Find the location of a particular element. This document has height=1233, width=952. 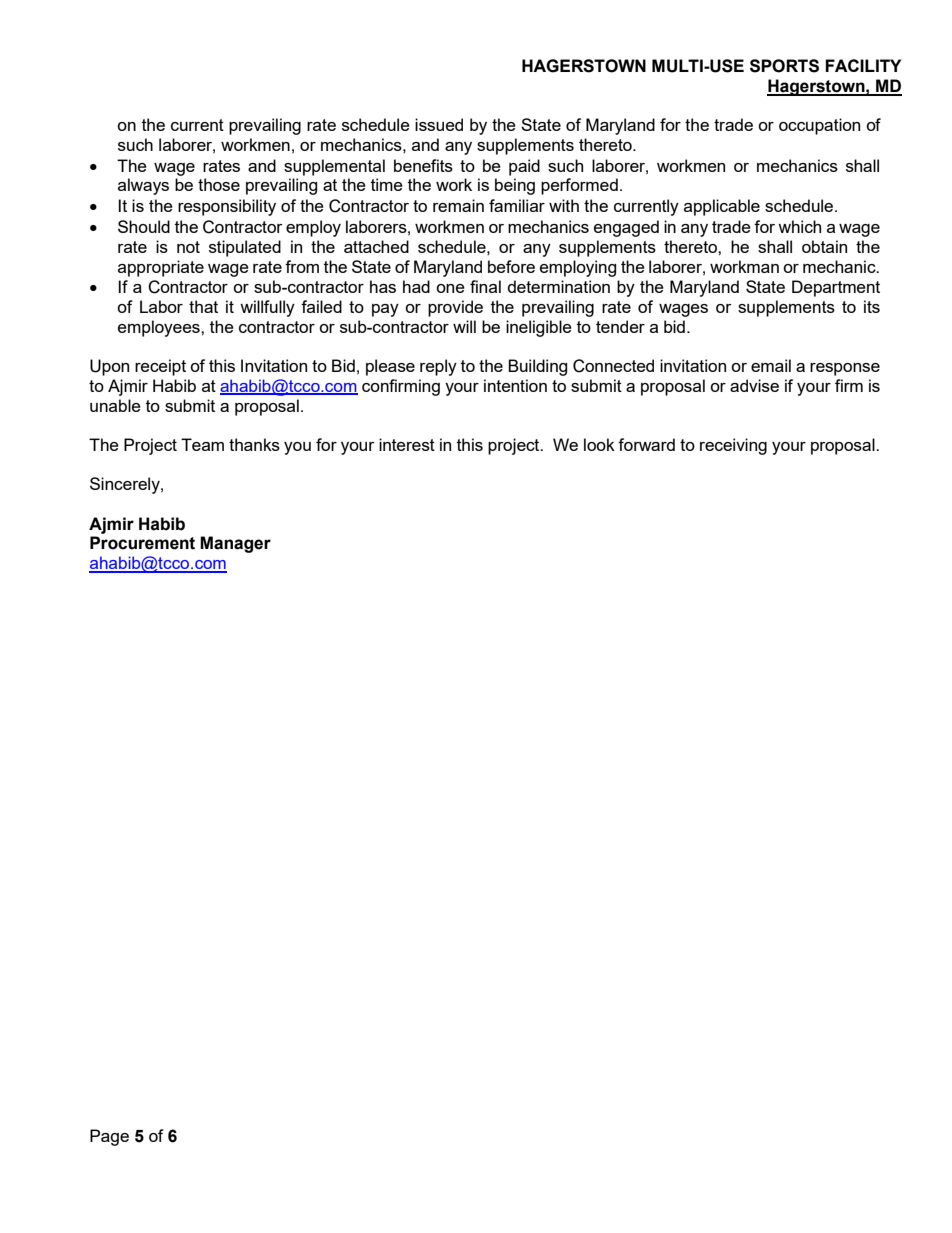

intention is located at coordinates (515, 385).
